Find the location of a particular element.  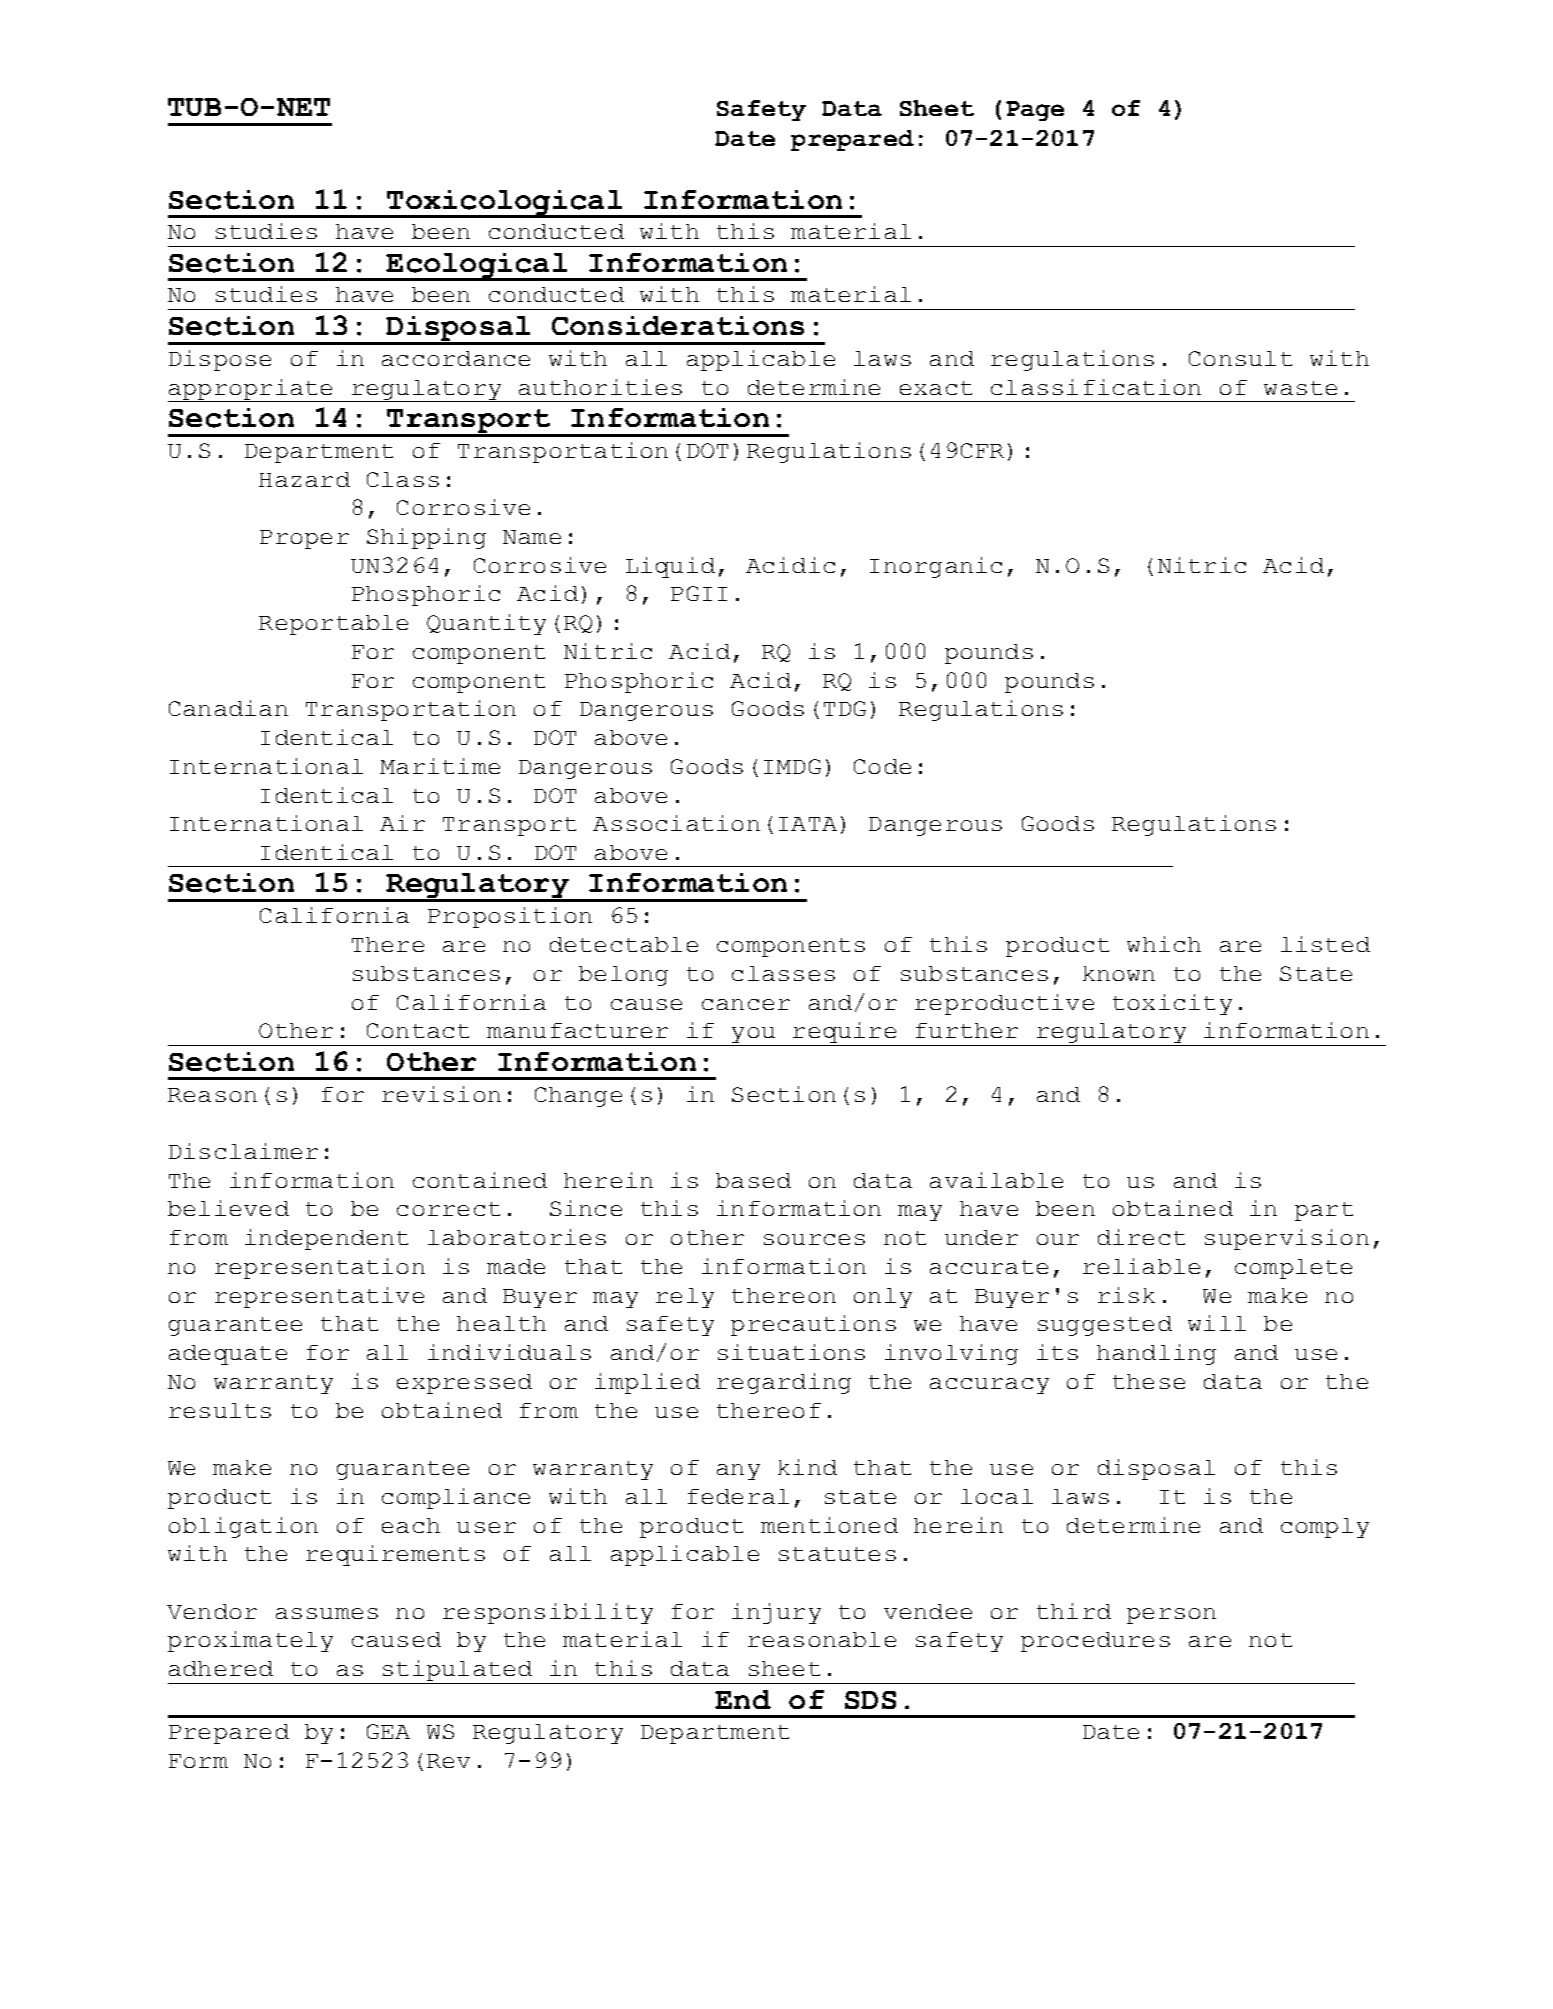

cancer is located at coordinates (746, 1004).
